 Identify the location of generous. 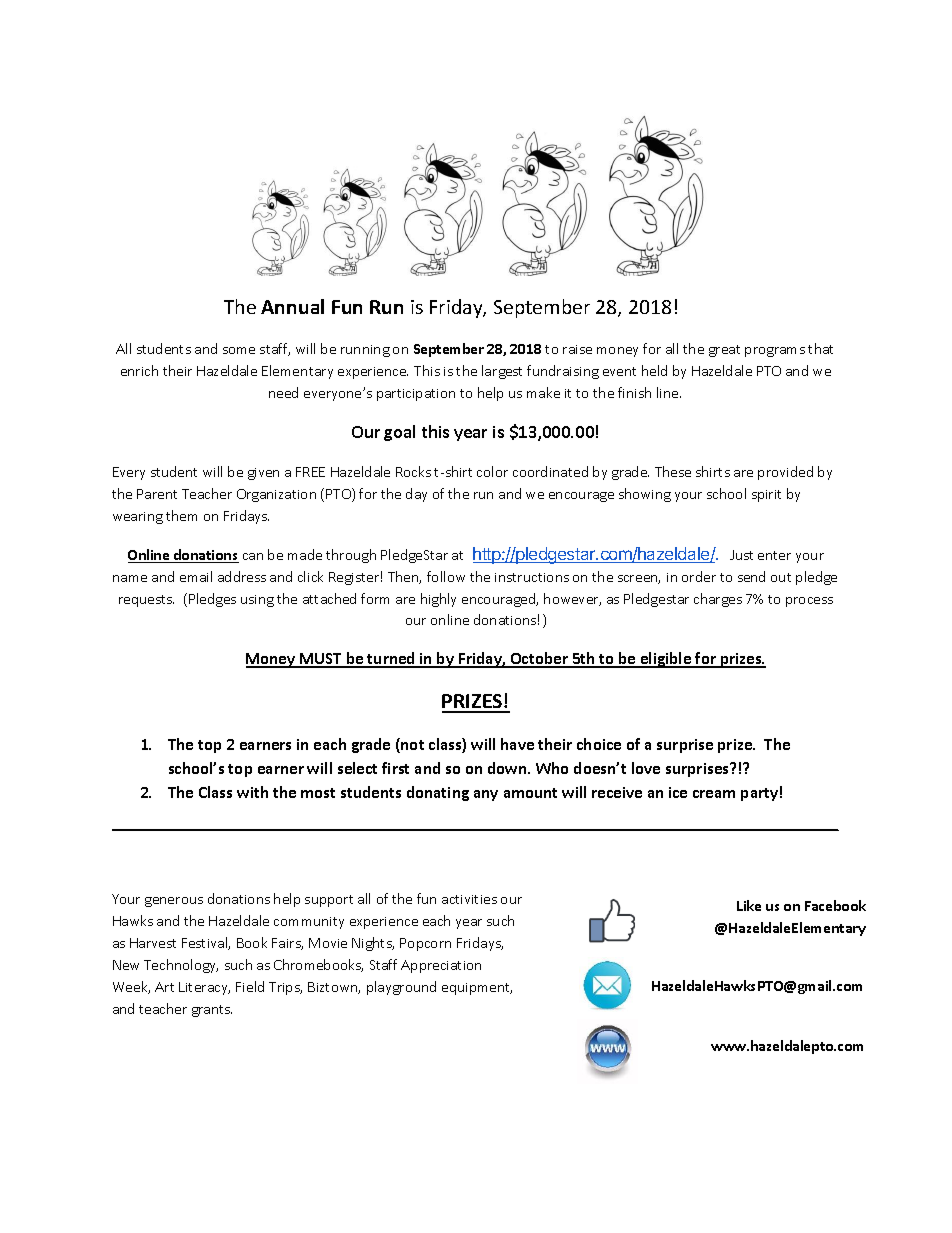
(174, 902).
